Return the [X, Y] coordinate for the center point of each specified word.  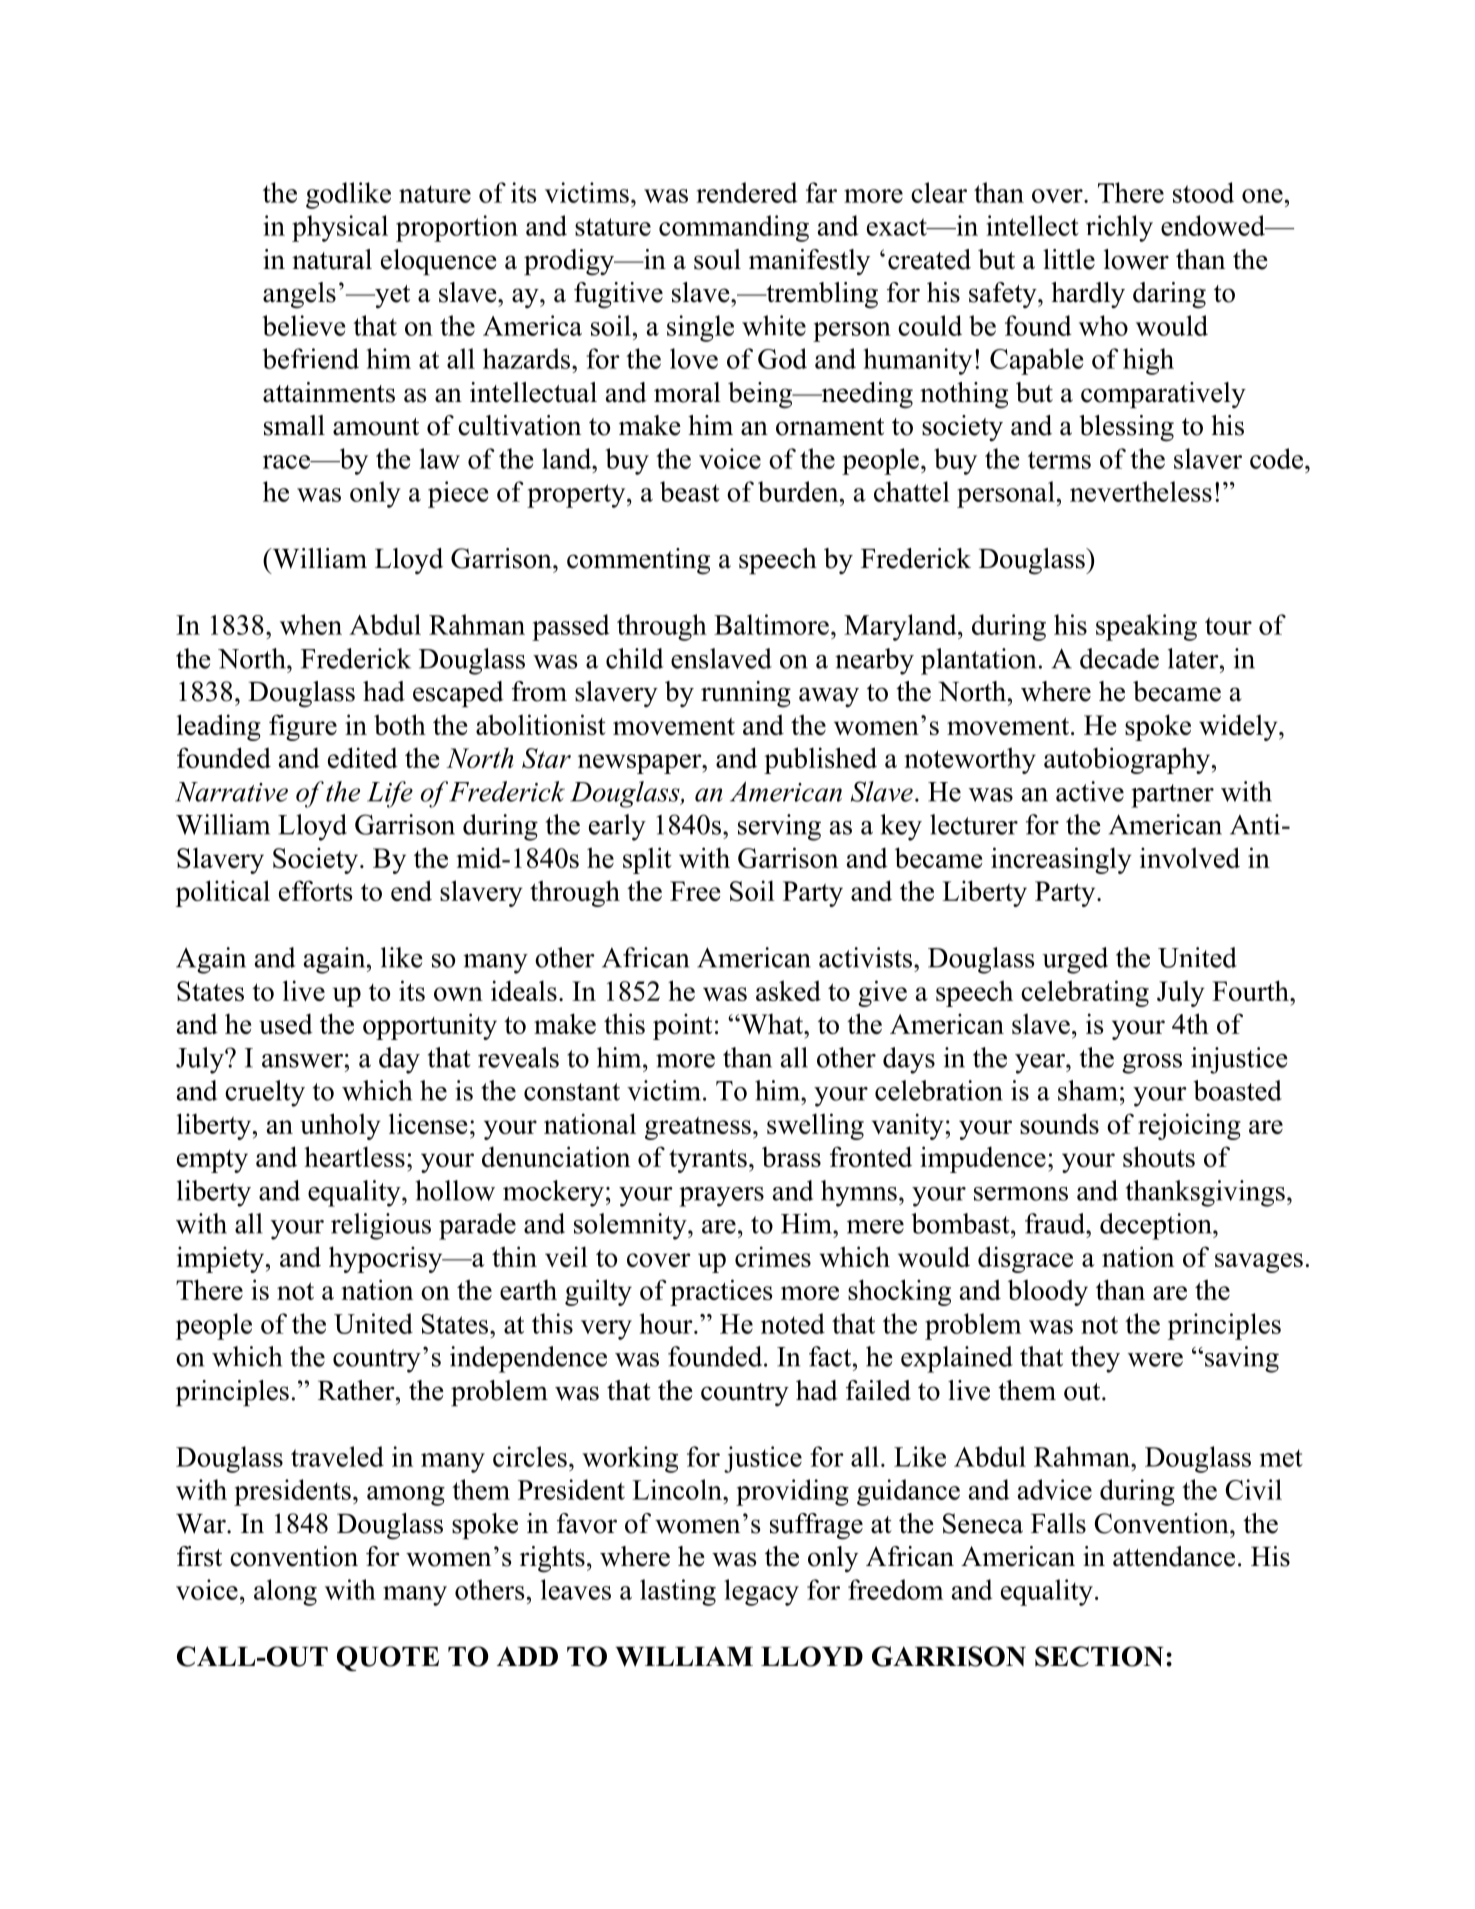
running [746, 694]
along [285, 1592]
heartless [354, 1156]
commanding [734, 228]
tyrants [708, 1161]
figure [303, 727]
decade [1119, 658]
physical [340, 228]
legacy [761, 1592]
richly [1119, 228]
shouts [1159, 1156]
